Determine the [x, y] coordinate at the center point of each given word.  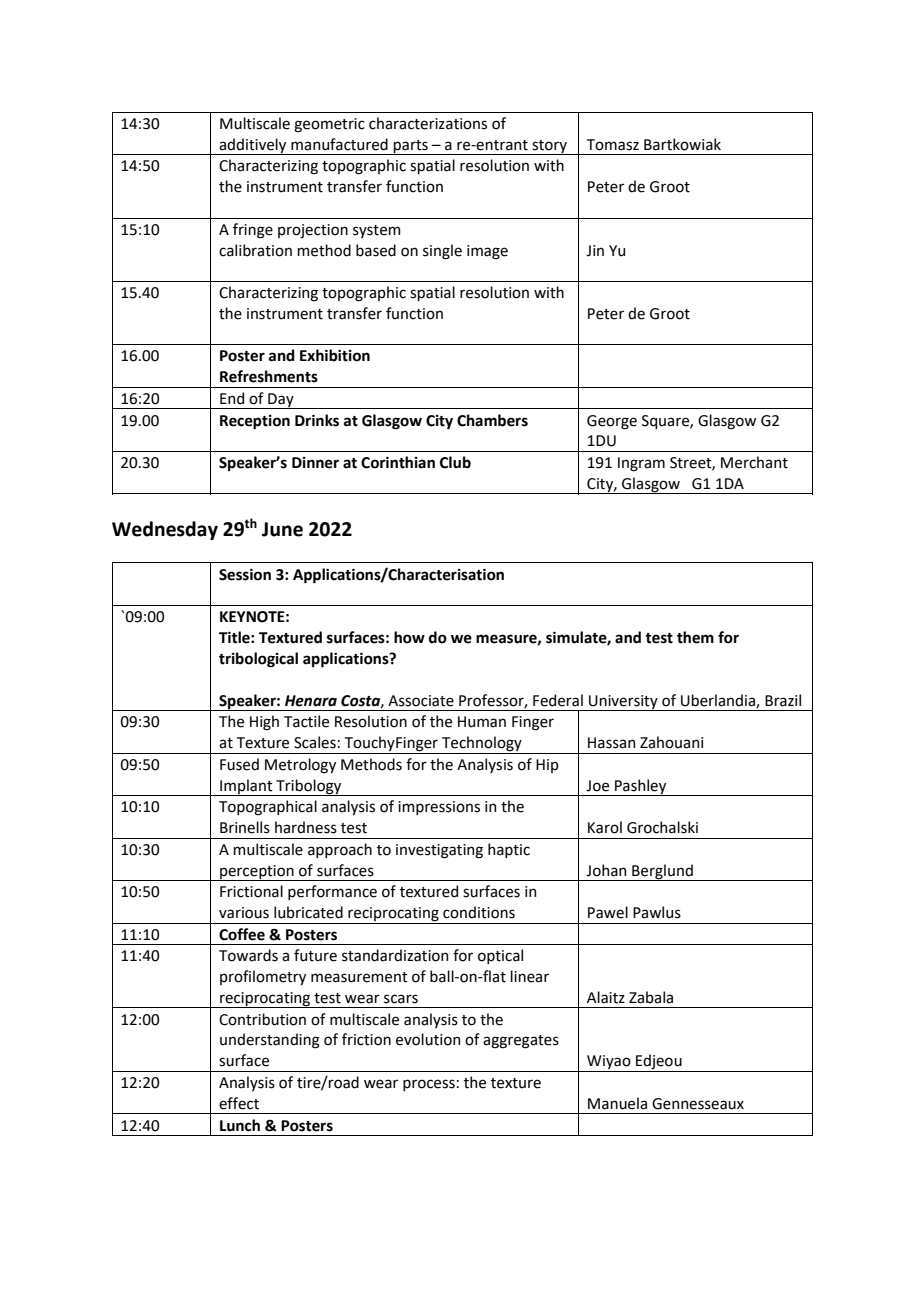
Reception [255, 422]
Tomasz [613, 145]
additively [253, 146]
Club [455, 462]
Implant [246, 787]
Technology [482, 745]
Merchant [754, 462]
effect [239, 1103]
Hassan [611, 743]
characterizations [428, 123]
